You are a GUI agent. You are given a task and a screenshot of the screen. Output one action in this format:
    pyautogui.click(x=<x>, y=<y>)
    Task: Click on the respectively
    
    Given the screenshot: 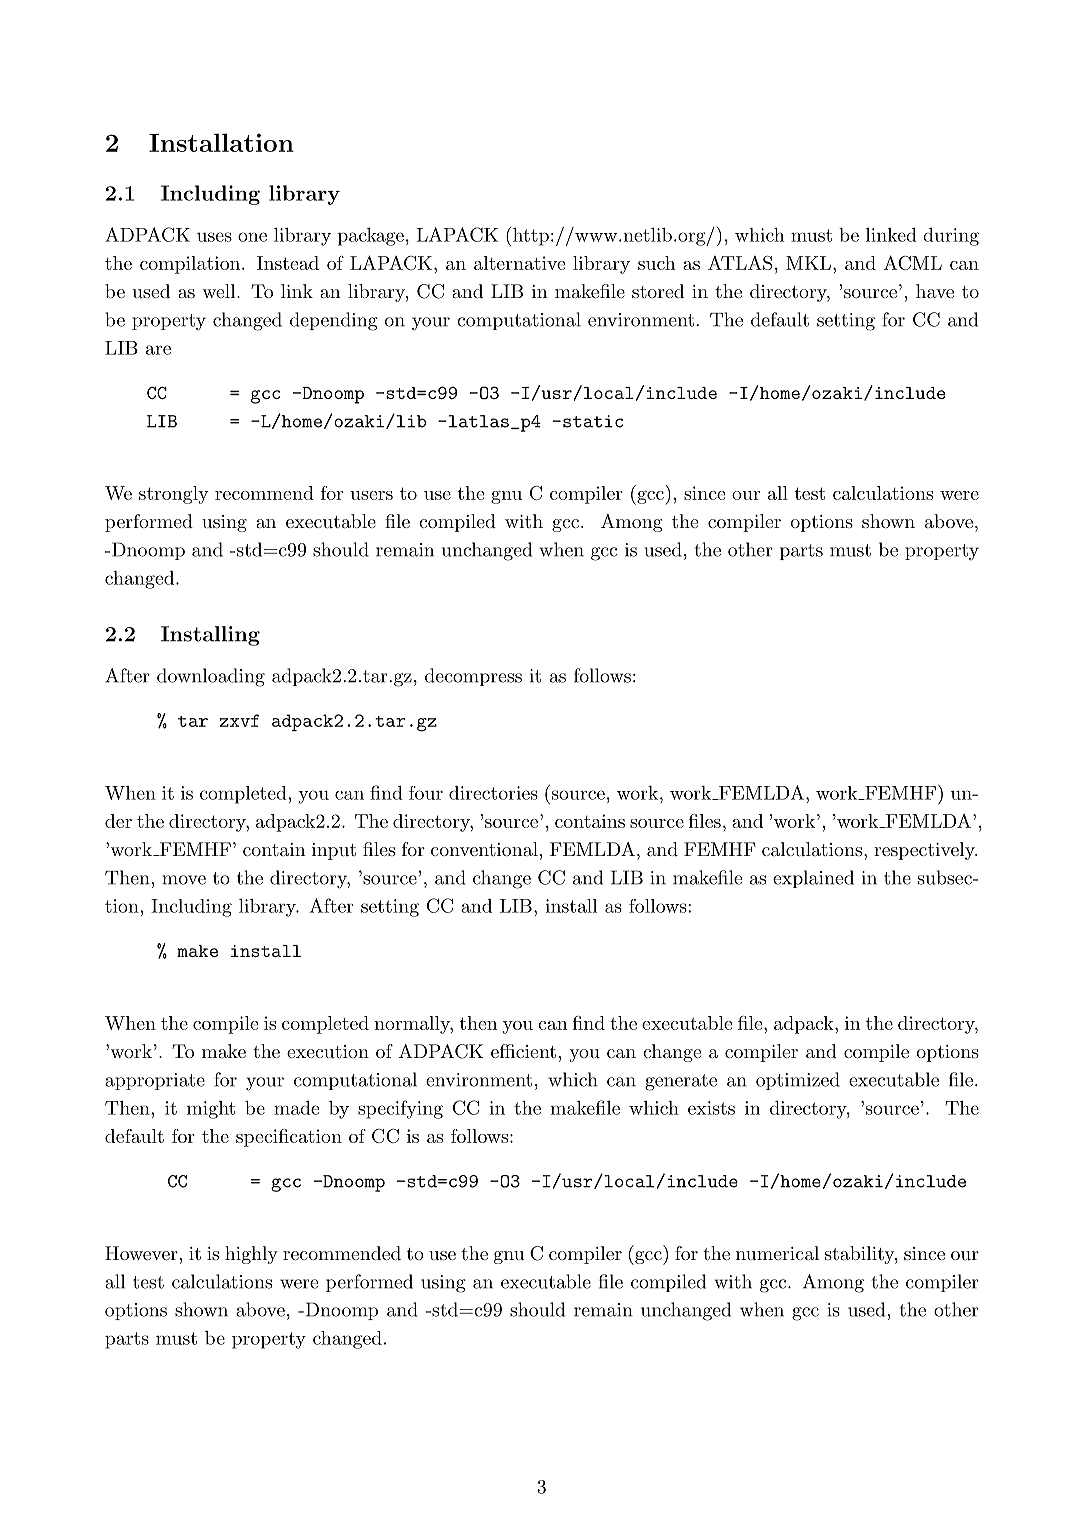 What is the action you would take?
    pyautogui.click(x=925, y=851)
